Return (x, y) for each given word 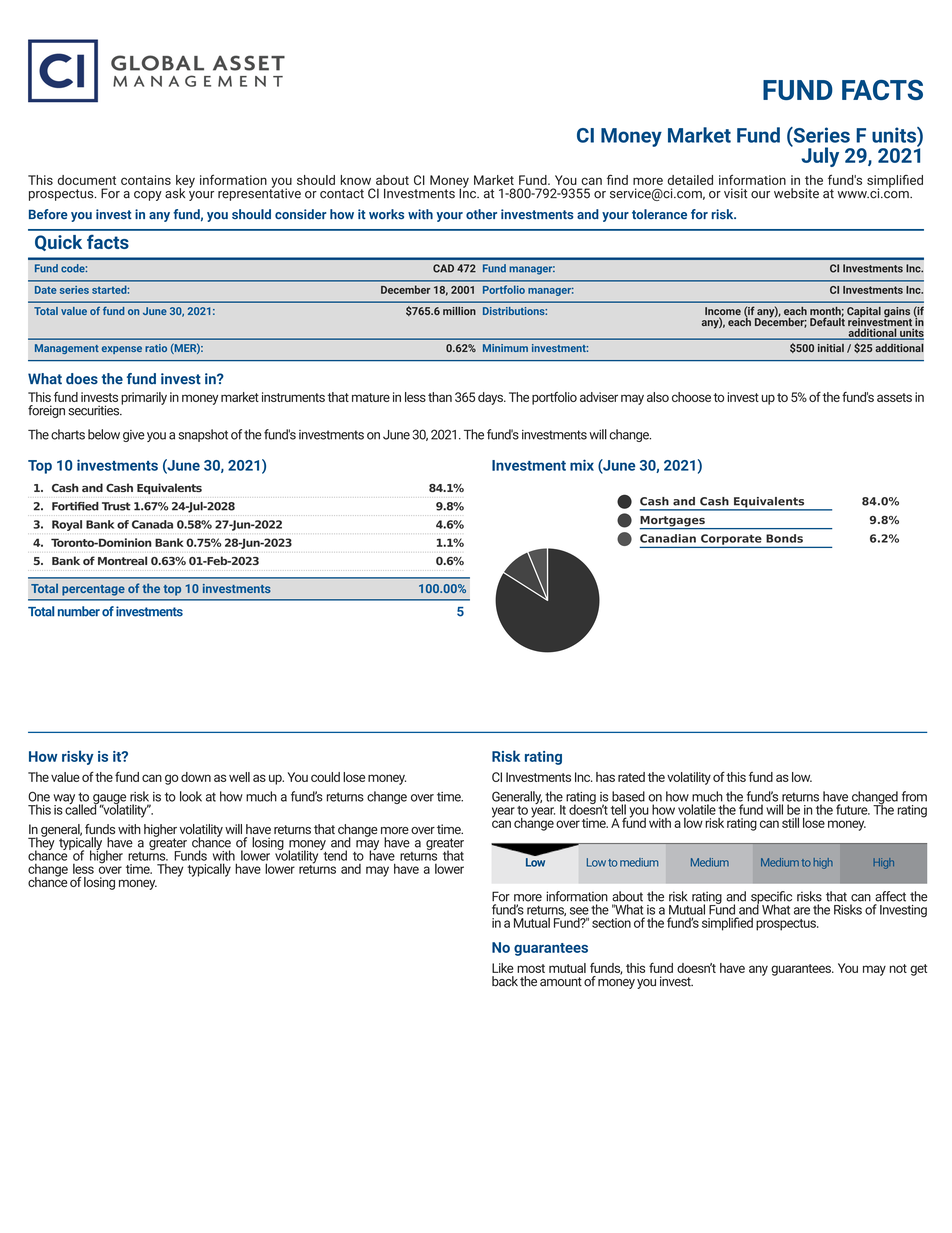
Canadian (668, 538)
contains (146, 180)
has (605, 777)
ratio (156, 348)
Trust (116, 506)
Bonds (784, 538)
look (191, 796)
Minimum (505, 348)
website (796, 193)
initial (831, 348)
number (79, 611)
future (853, 809)
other (481, 214)
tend (334, 854)
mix (582, 465)
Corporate (731, 539)
